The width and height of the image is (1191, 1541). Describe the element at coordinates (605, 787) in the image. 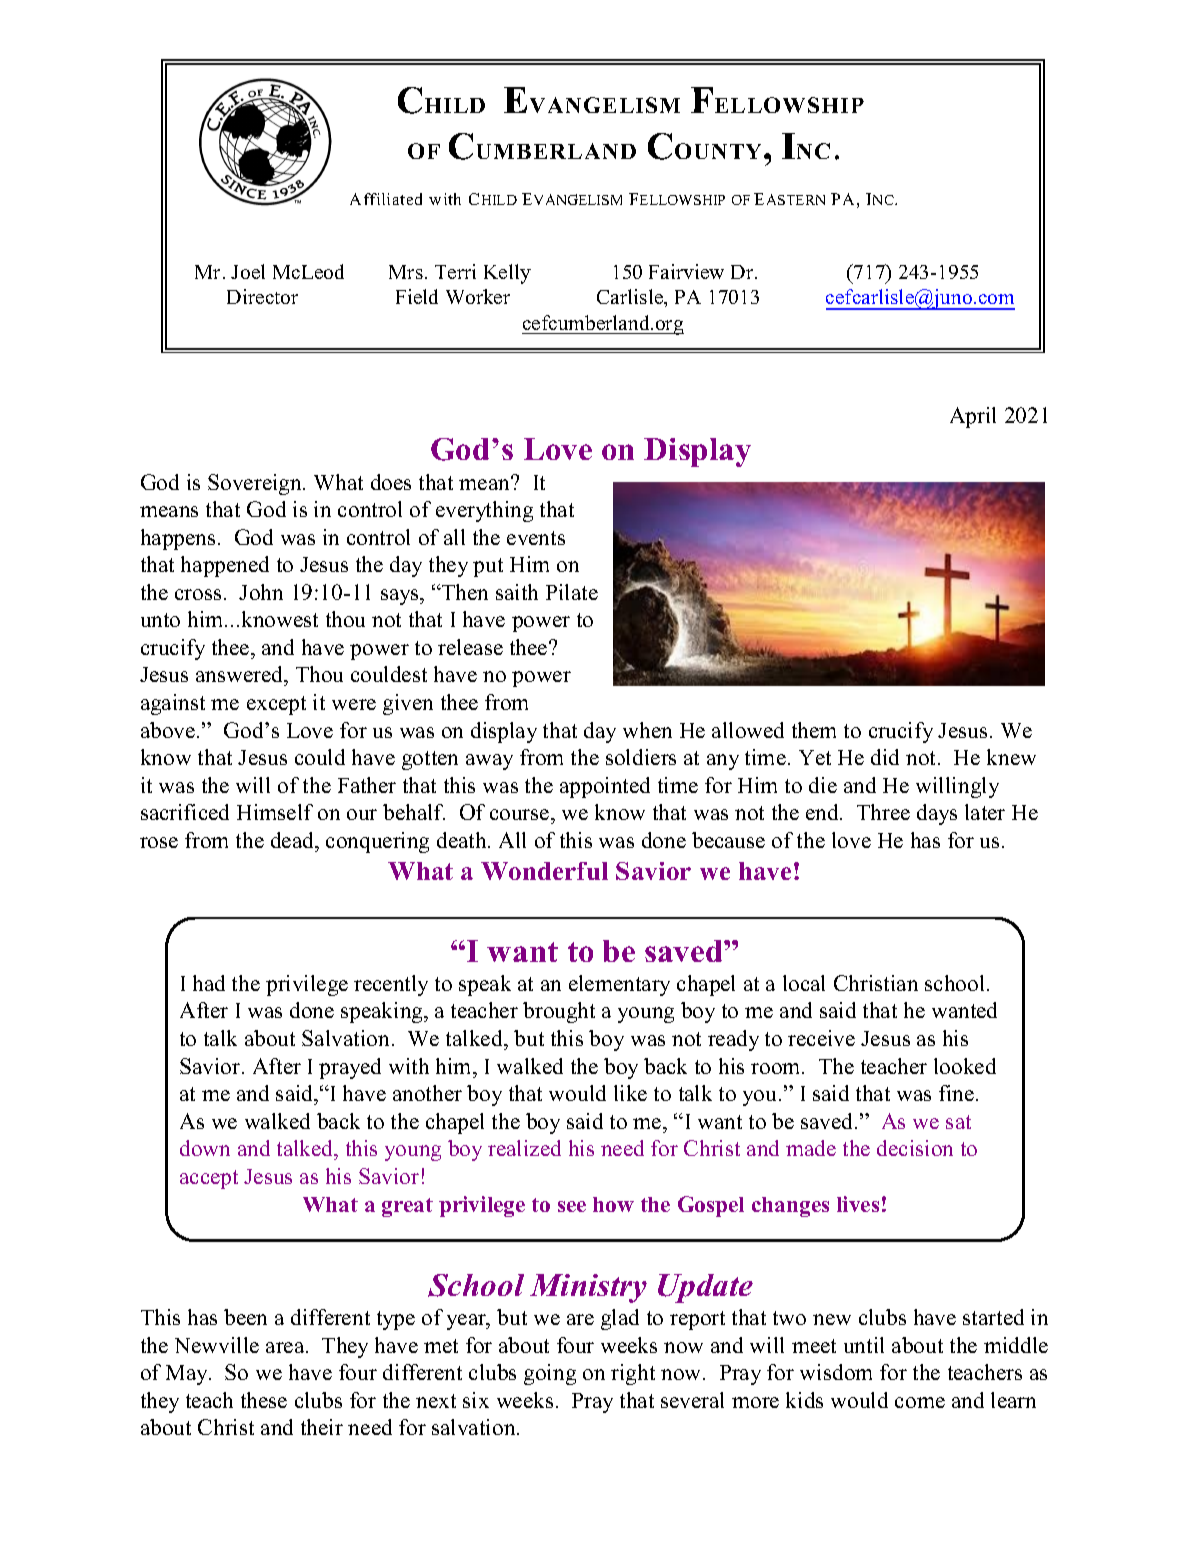

I see `appointed` at that location.
